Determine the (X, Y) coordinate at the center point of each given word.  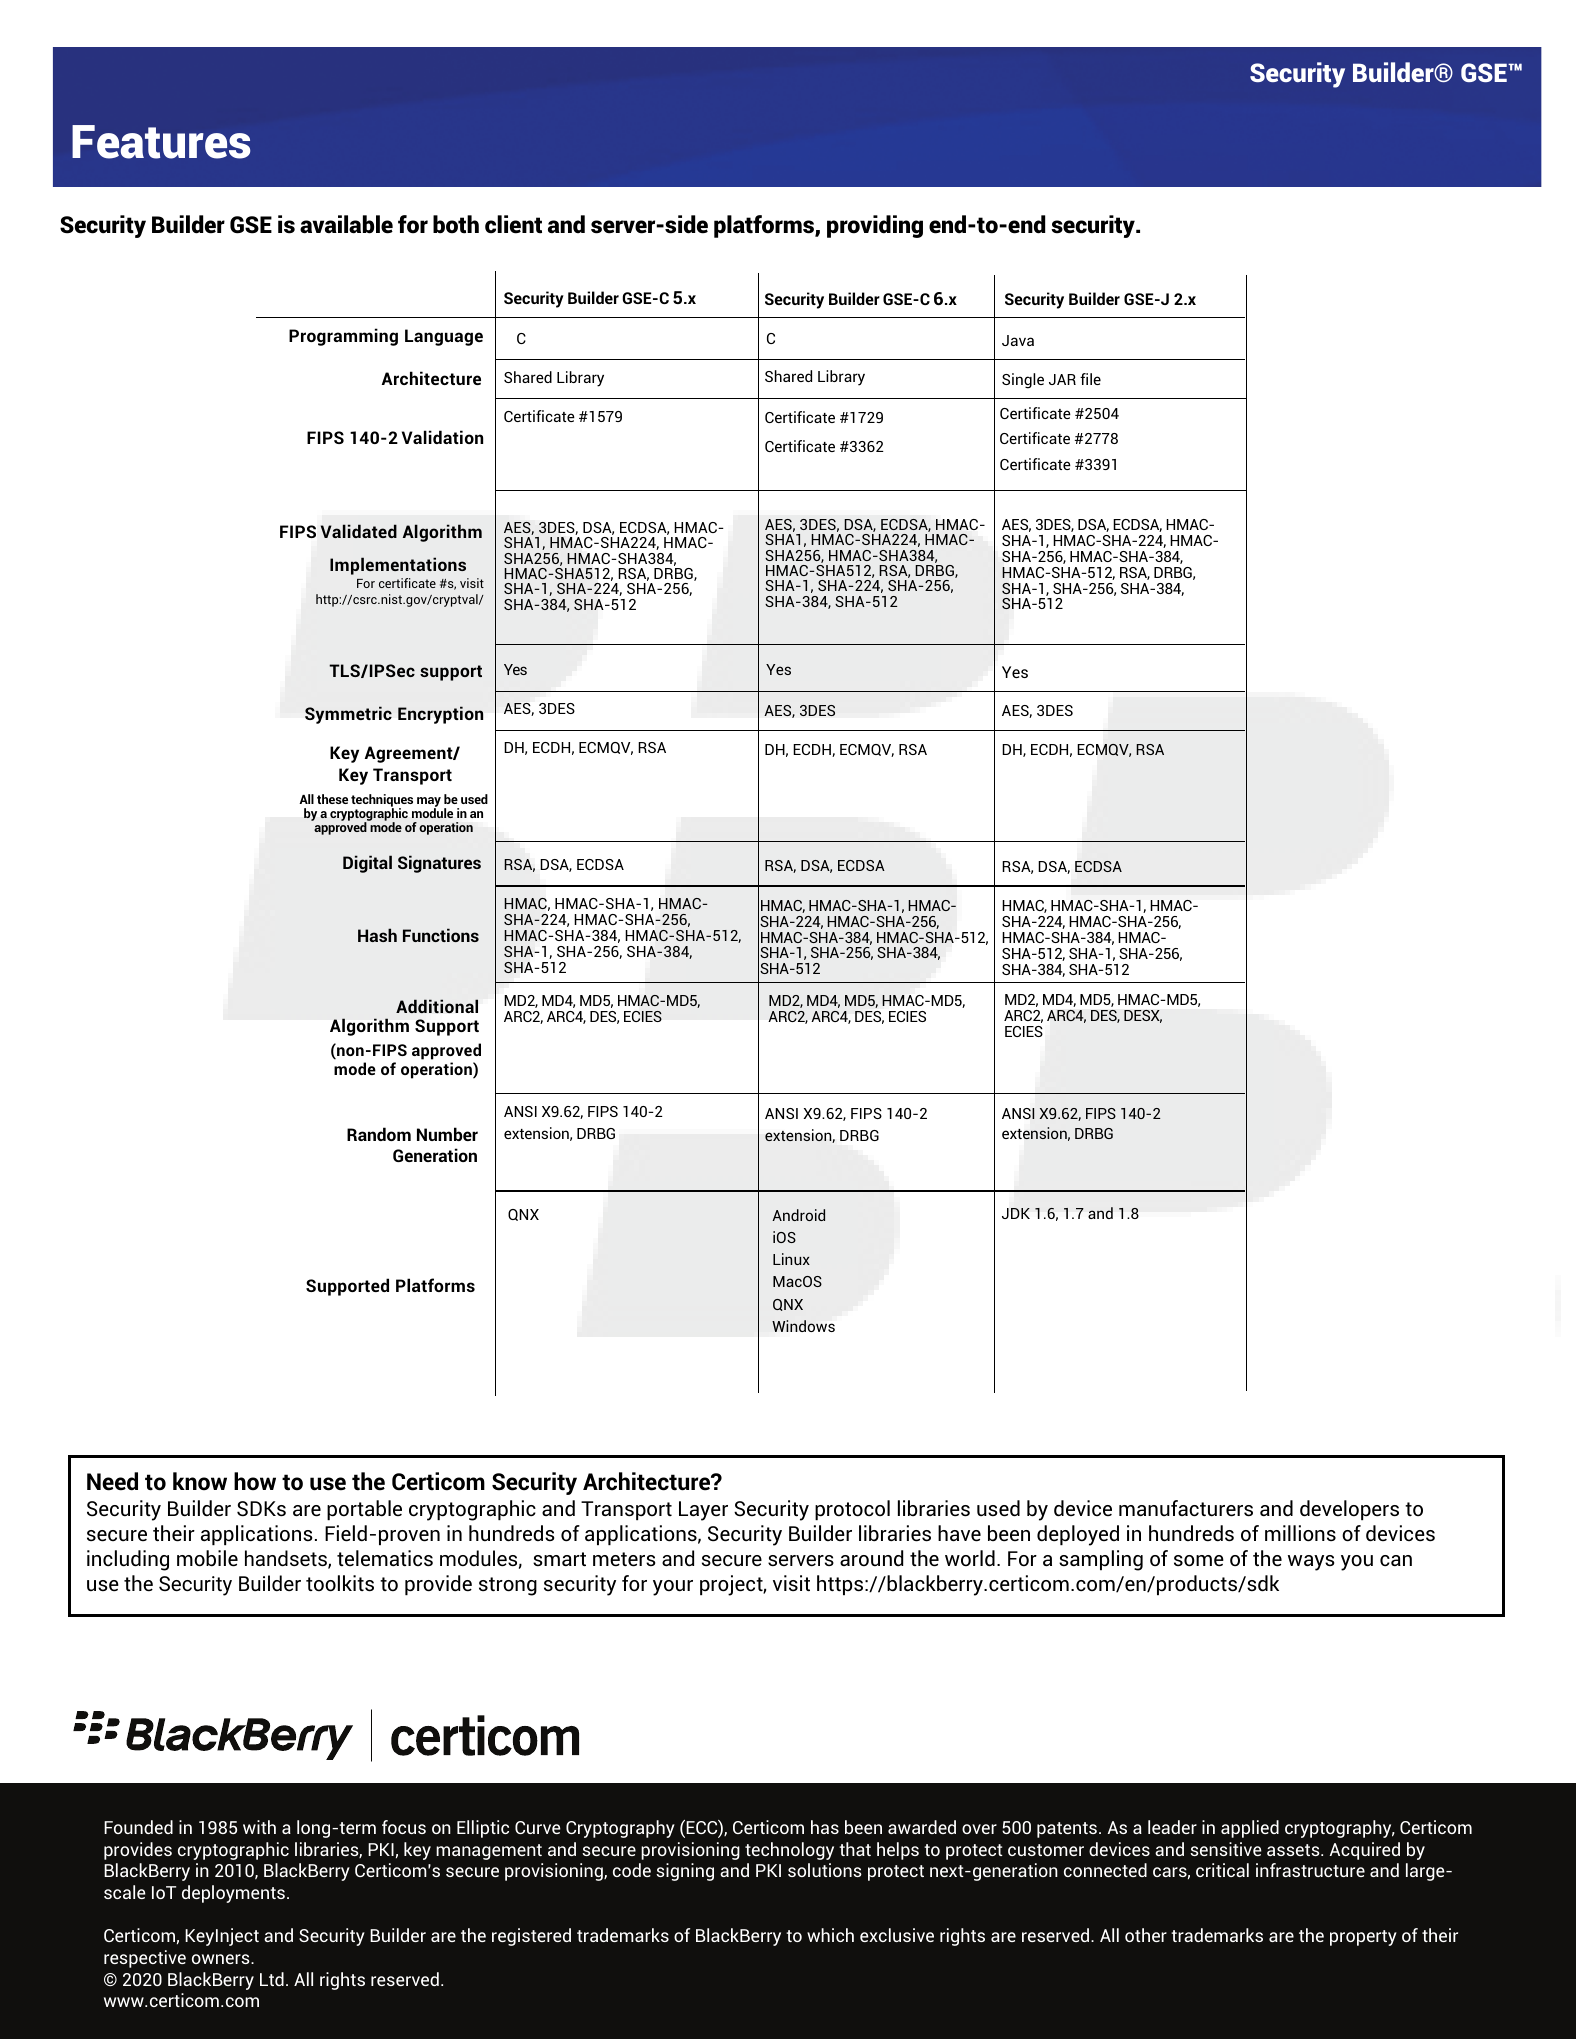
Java (1018, 340)
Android (798, 1215)
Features (161, 142)
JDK (1016, 1213)
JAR (1062, 379)
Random (379, 1134)
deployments (233, 1894)
